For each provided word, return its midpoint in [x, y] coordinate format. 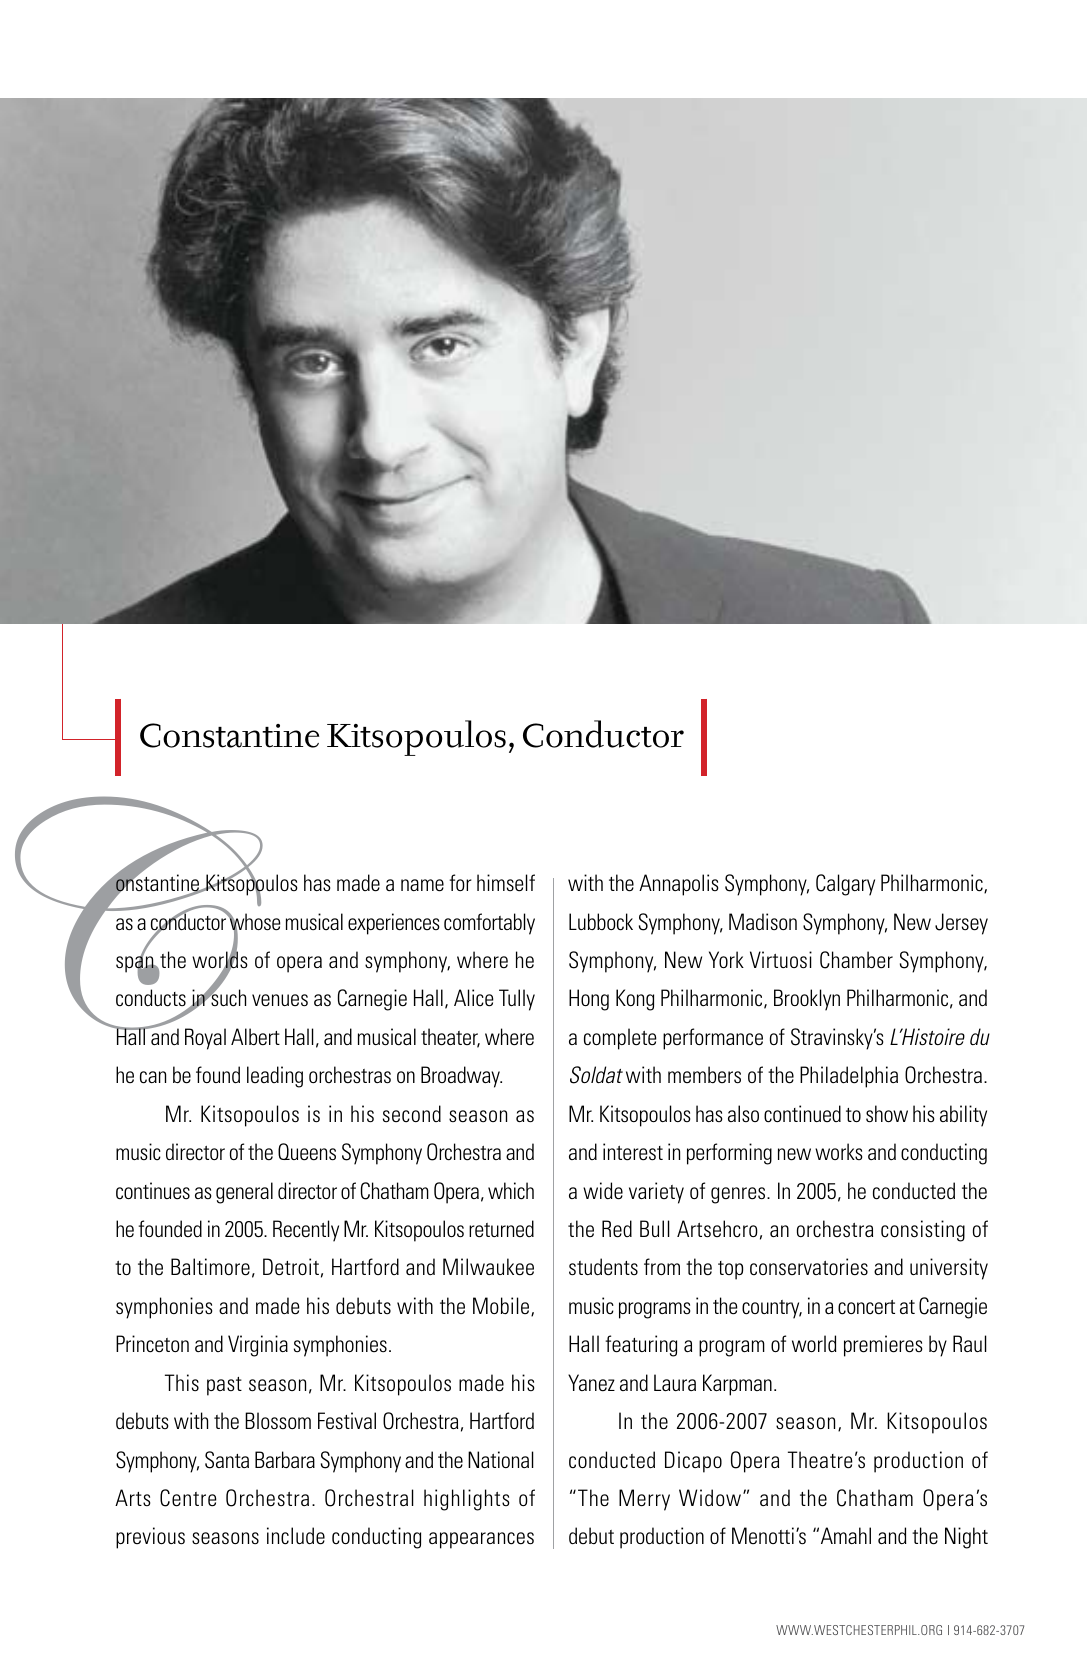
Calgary [845, 885]
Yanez [591, 1383]
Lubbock [601, 922]
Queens [307, 1152]
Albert [255, 1037]
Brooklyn [807, 1000]
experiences [394, 924]
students [603, 1267]
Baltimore [210, 1267]
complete [620, 1039]
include [296, 1536]
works [839, 1151]
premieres [883, 1346]
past [224, 1386]
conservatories [809, 1267]
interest [633, 1152]
